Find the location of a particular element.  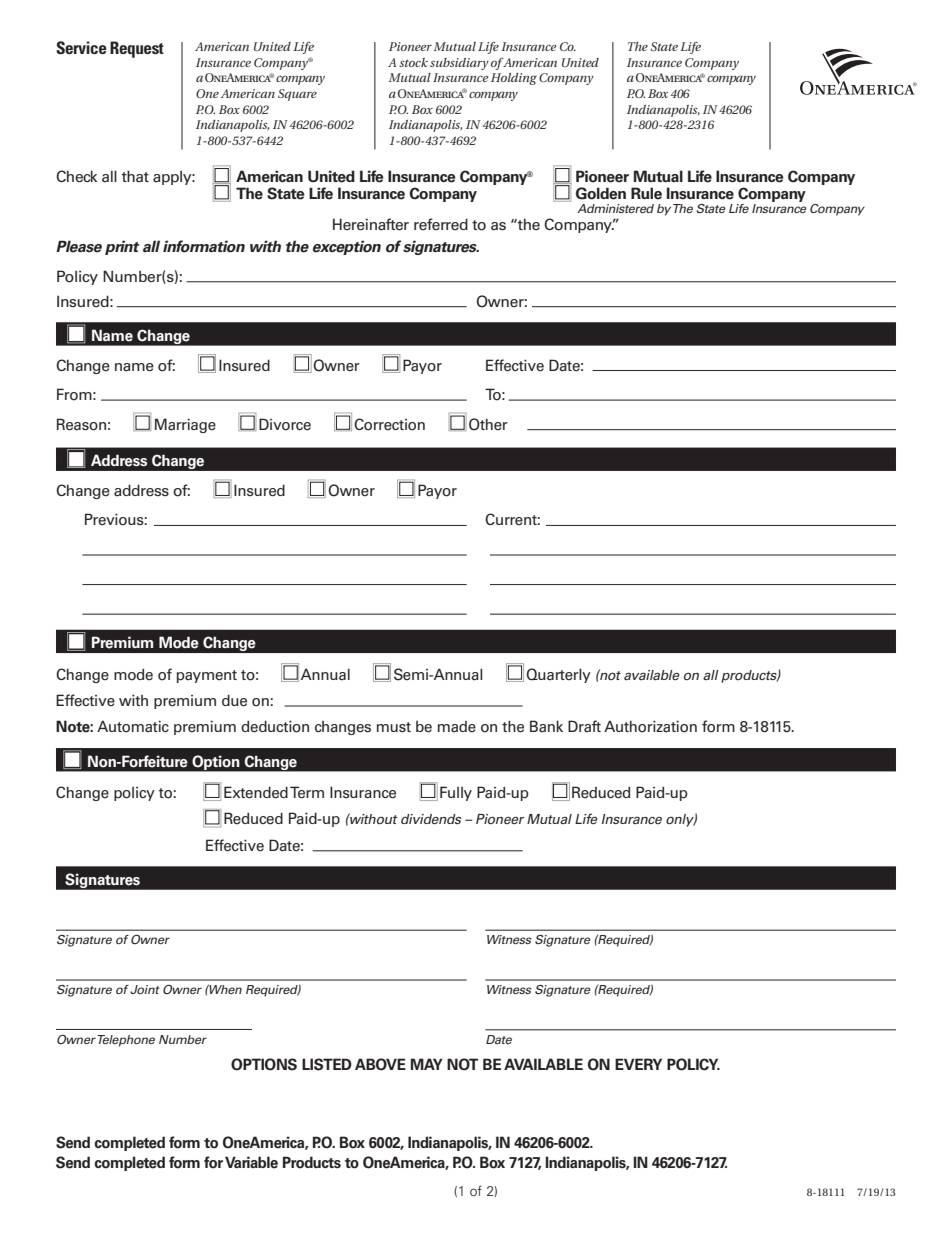

Other is located at coordinates (488, 424).
